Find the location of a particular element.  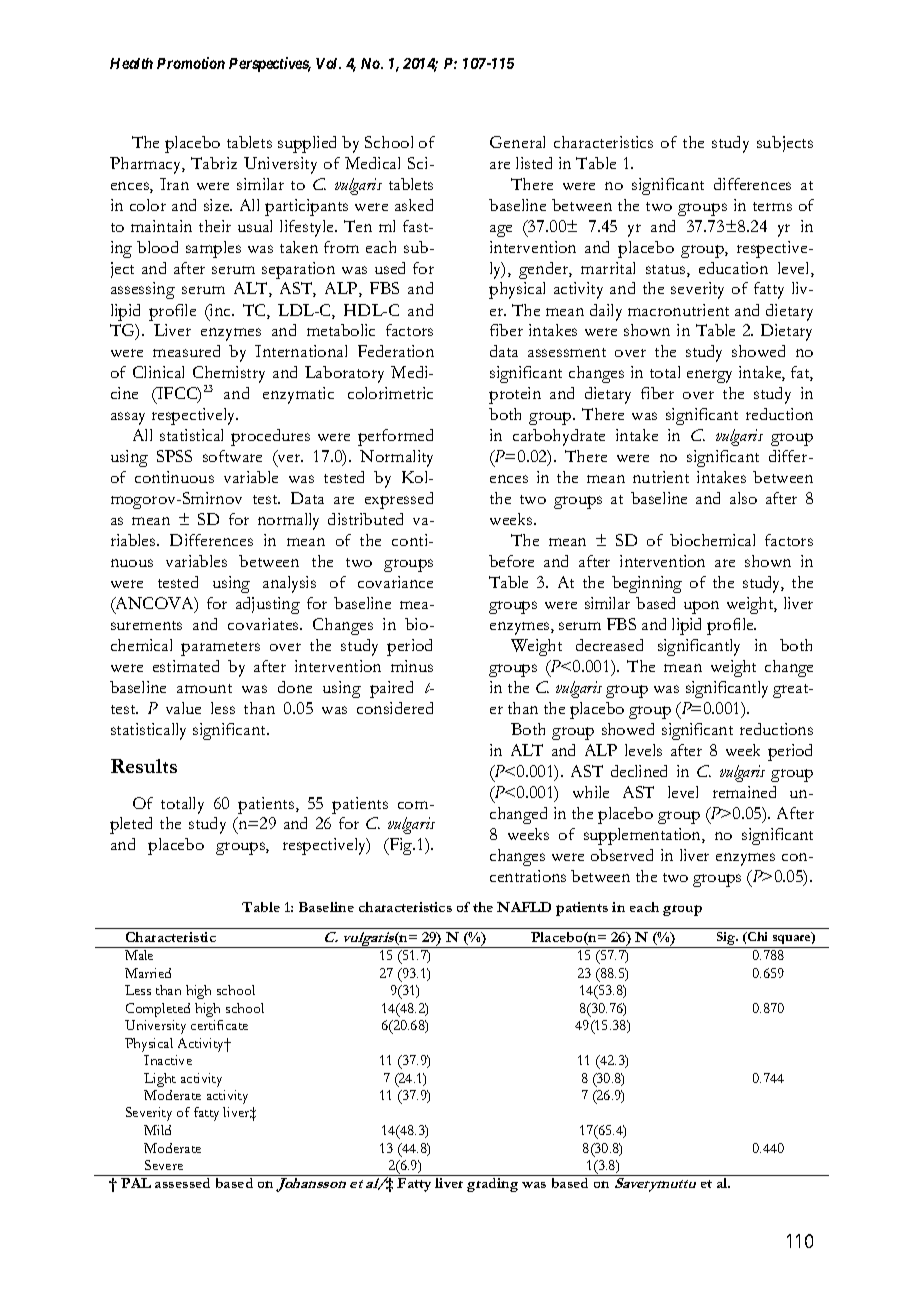

Federation is located at coordinates (396, 351).
